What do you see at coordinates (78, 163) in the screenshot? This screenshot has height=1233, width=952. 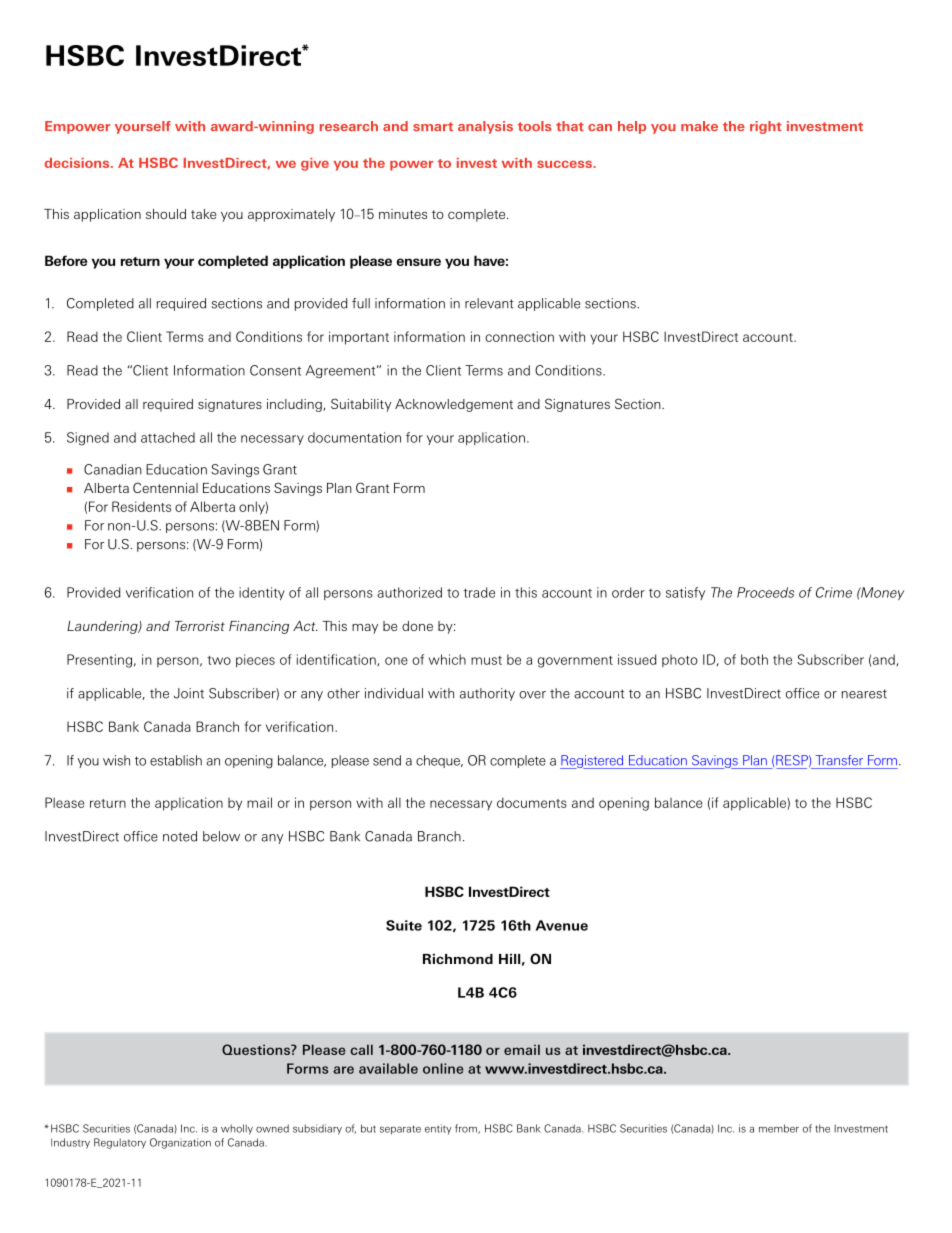 I see `decisions` at bounding box center [78, 163].
